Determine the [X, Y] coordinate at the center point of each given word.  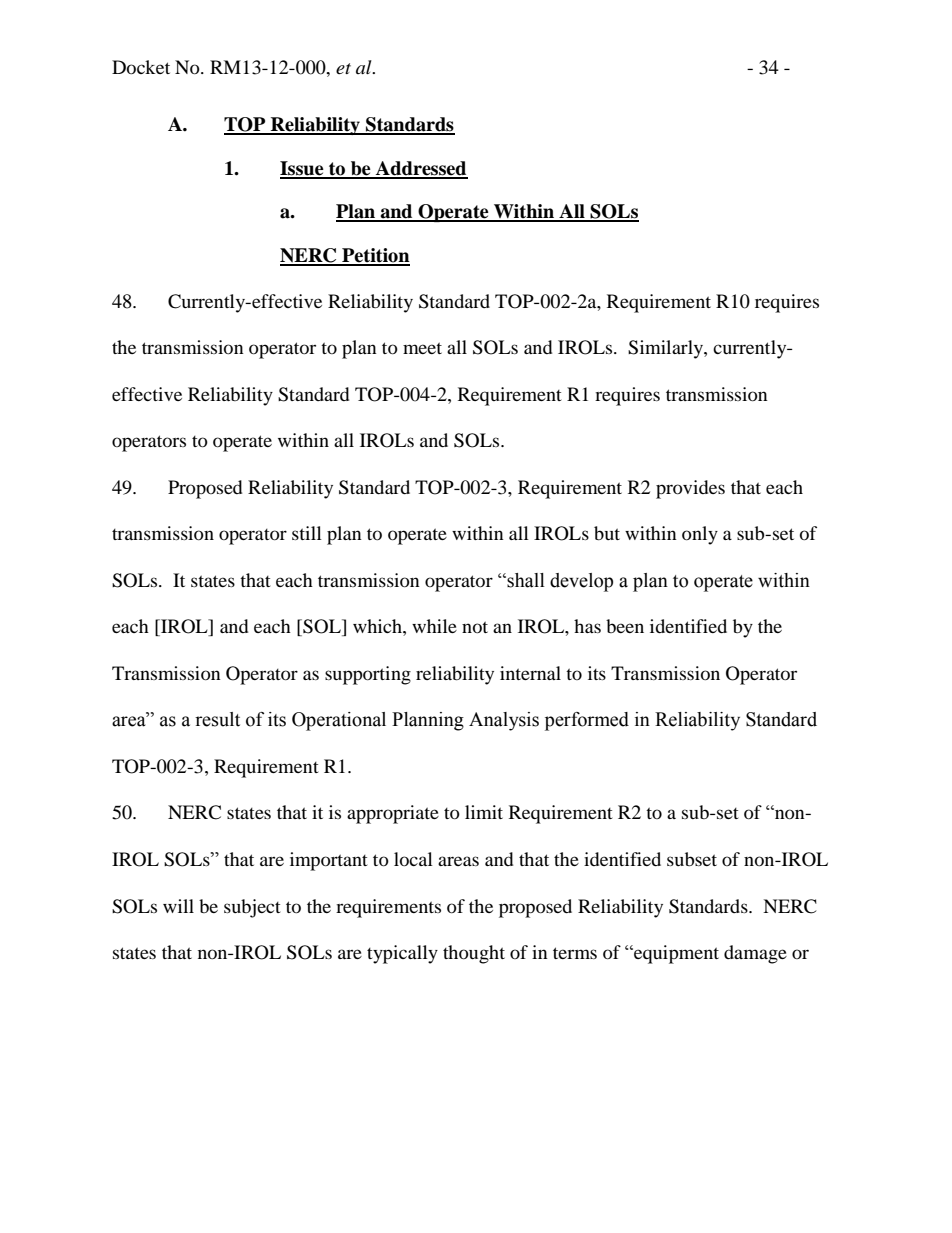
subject [252, 908]
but [607, 533]
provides [690, 489]
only [700, 535]
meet [422, 348]
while [434, 626]
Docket [141, 67]
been [625, 626]
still [307, 533]
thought [474, 954]
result [217, 719]
